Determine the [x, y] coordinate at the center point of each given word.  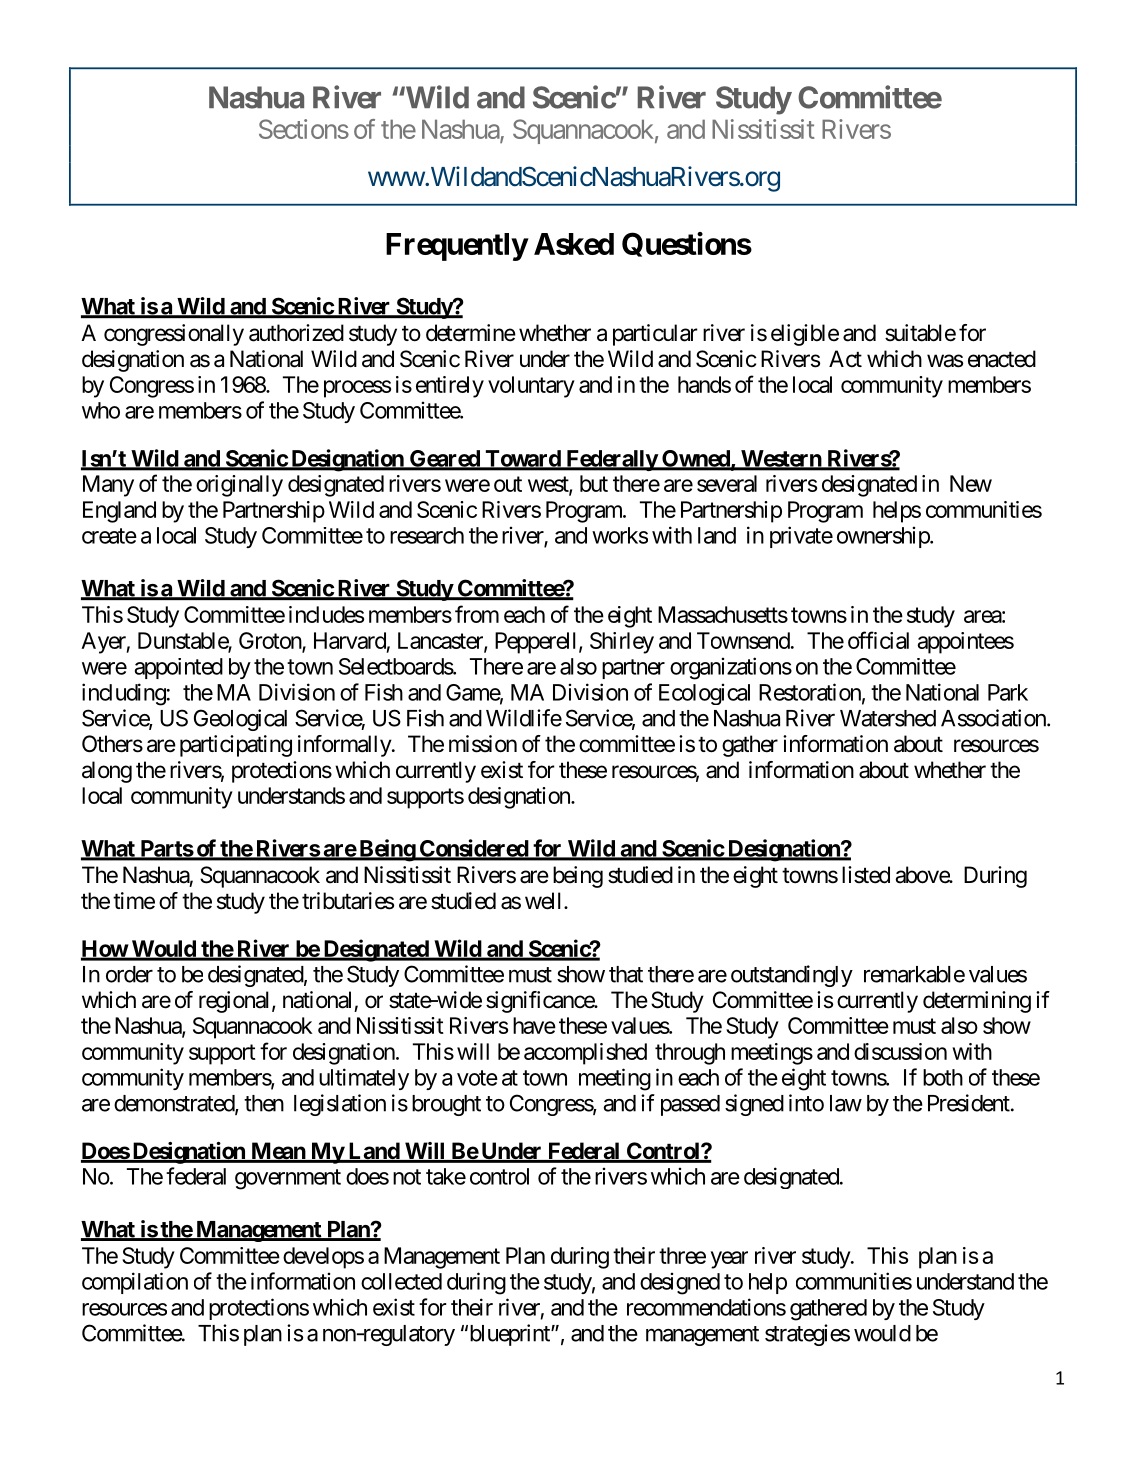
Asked [574, 244]
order [129, 974]
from [477, 614]
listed [866, 875]
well [545, 901]
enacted [1002, 359]
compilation [135, 1283]
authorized [296, 333]
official [878, 640]
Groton [271, 641]
